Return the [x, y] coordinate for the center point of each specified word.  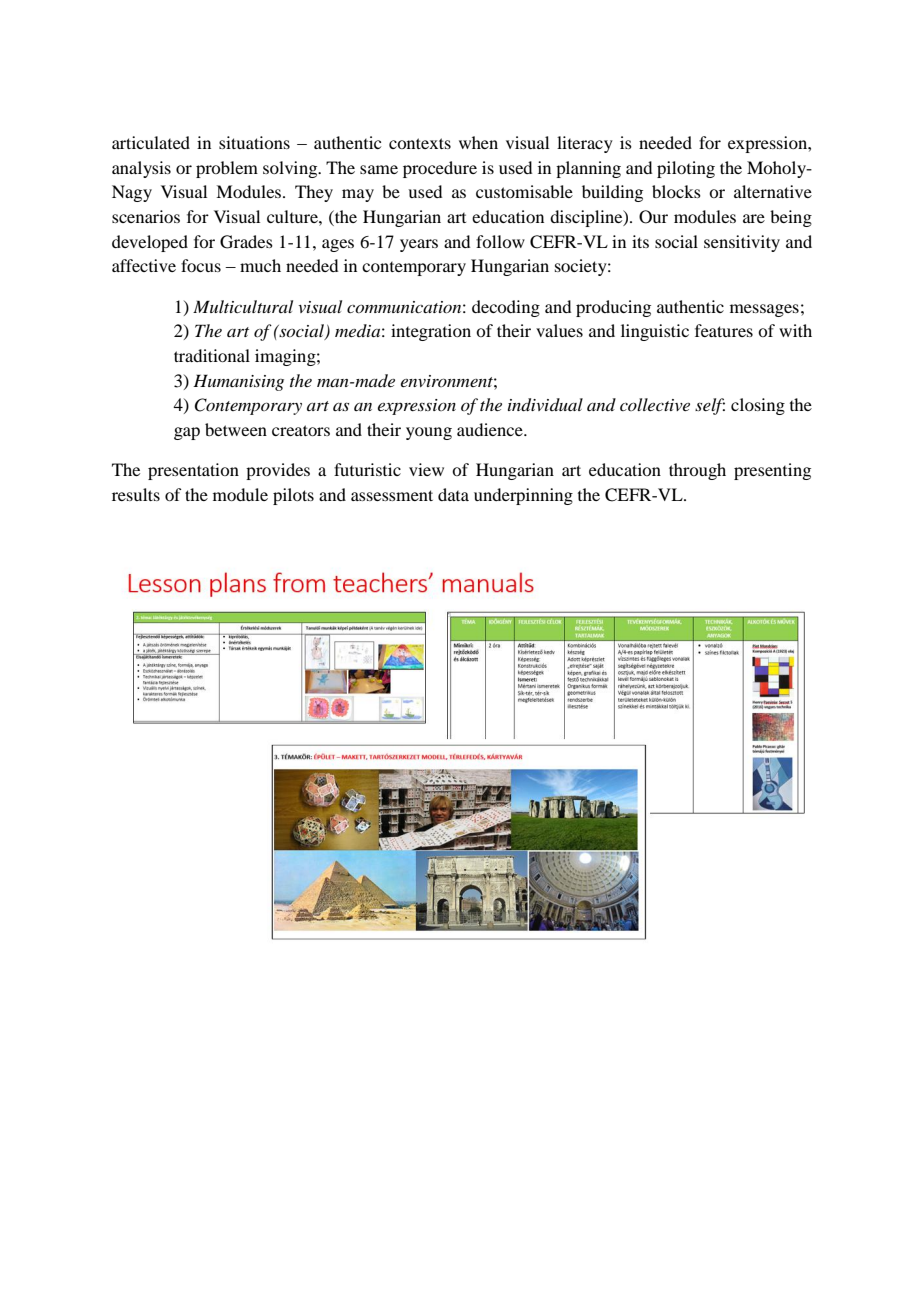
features [724, 330]
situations [254, 142]
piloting [686, 169]
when [478, 142]
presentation [193, 471]
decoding [506, 308]
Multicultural [243, 306]
